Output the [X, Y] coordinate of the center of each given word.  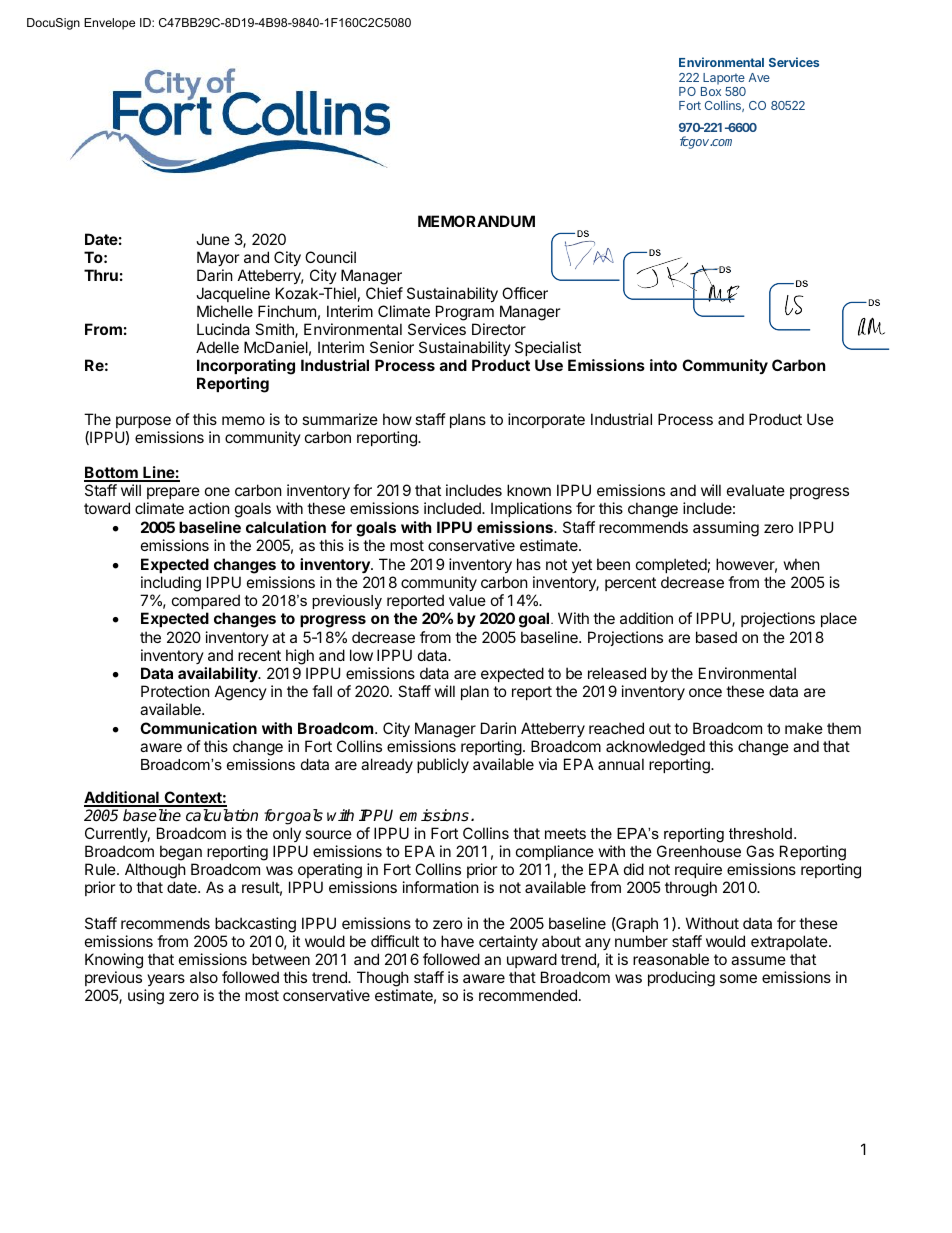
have [457, 941]
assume [758, 960]
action [209, 508]
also [204, 977]
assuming [726, 529]
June [213, 239]
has [529, 564]
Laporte [724, 79]
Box [711, 91]
